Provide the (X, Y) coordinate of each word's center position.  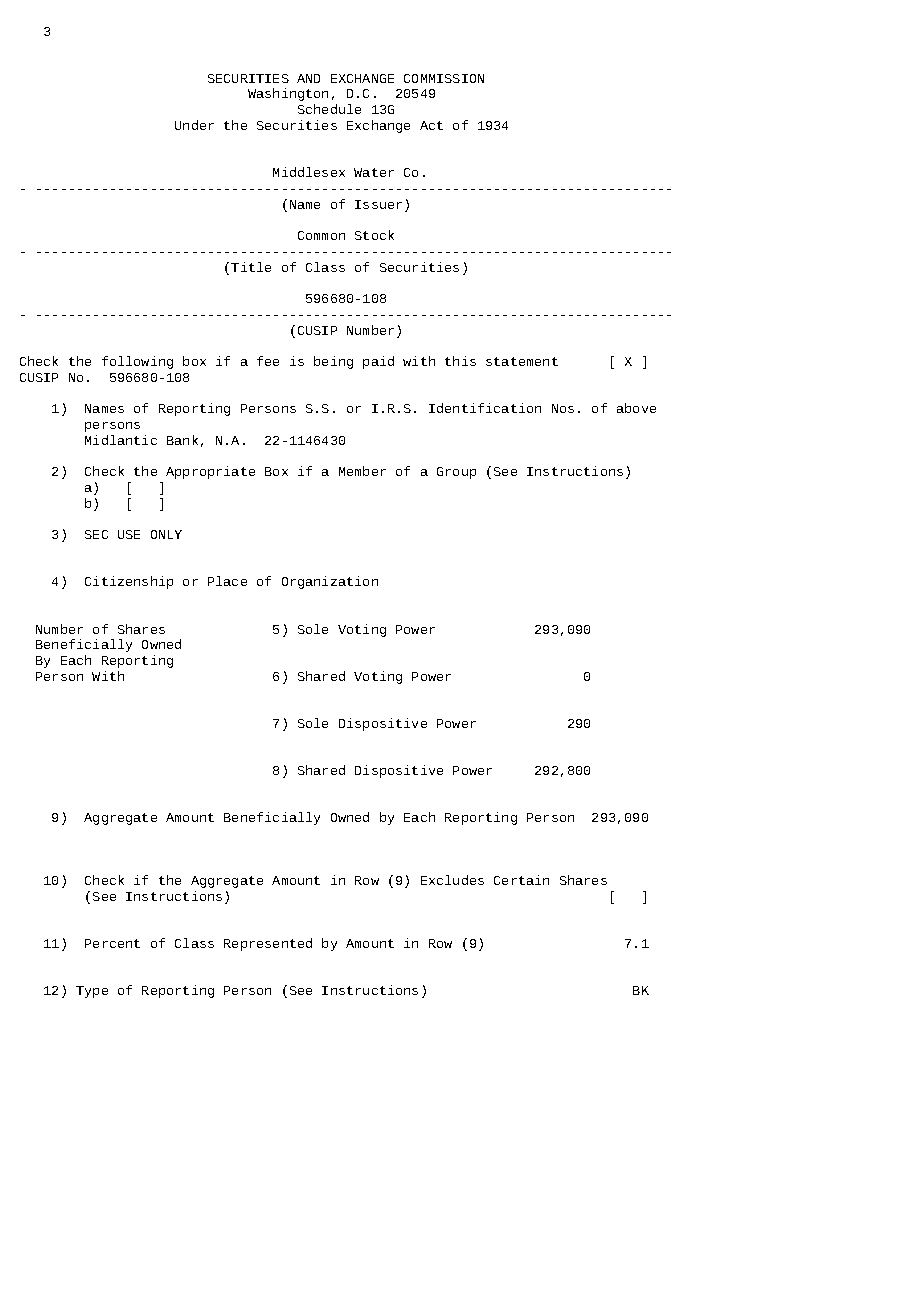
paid (378, 362)
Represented (268, 944)
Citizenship (129, 582)
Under (194, 125)
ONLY (166, 534)
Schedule (329, 109)
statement (522, 361)
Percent (112, 943)
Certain (521, 880)
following (137, 362)
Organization (330, 582)
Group (456, 473)
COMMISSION (444, 78)
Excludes (452, 880)
